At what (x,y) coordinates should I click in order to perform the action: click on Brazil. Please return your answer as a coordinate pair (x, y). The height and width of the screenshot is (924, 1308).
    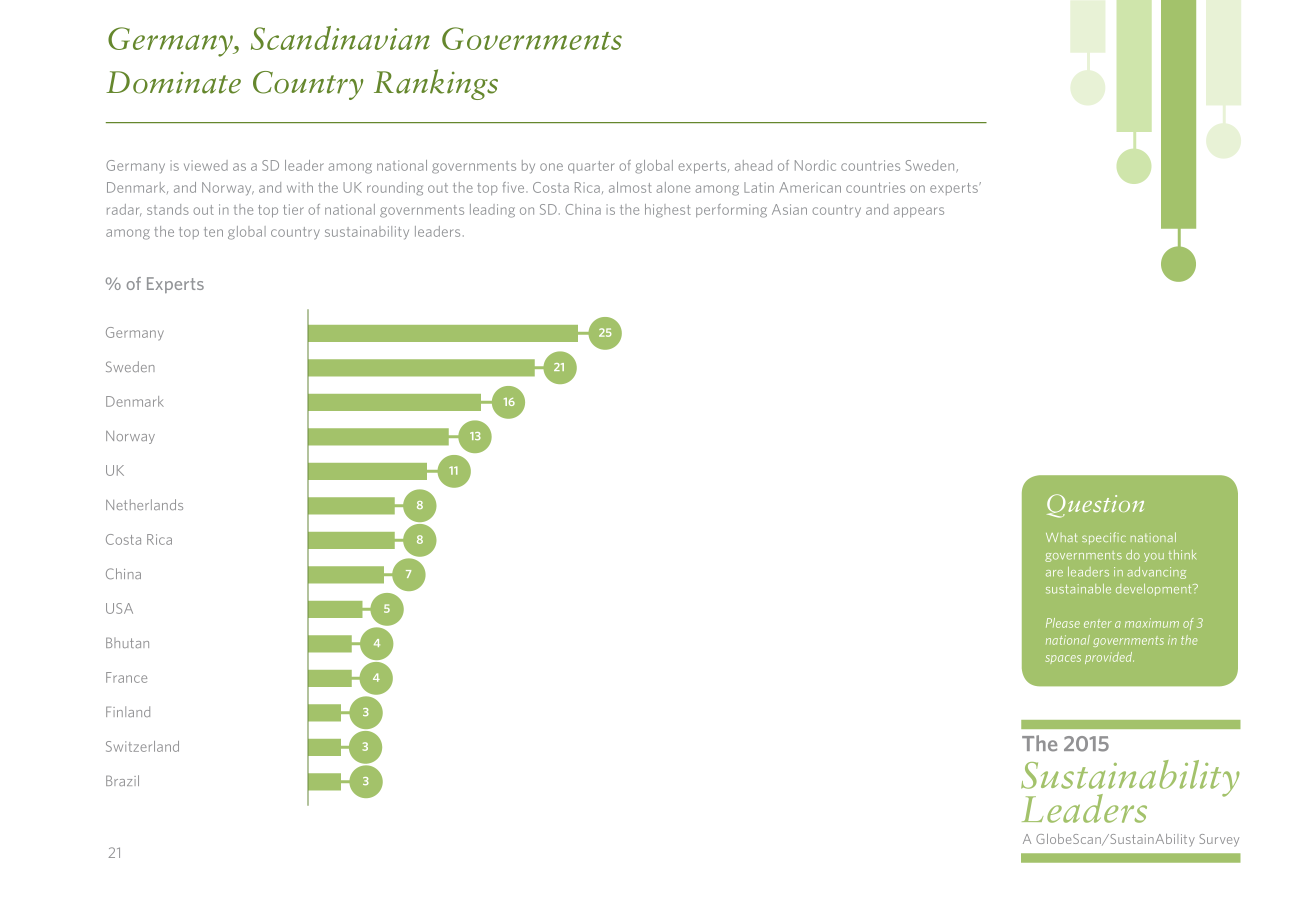
    Looking at the image, I should click on (122, 780).
